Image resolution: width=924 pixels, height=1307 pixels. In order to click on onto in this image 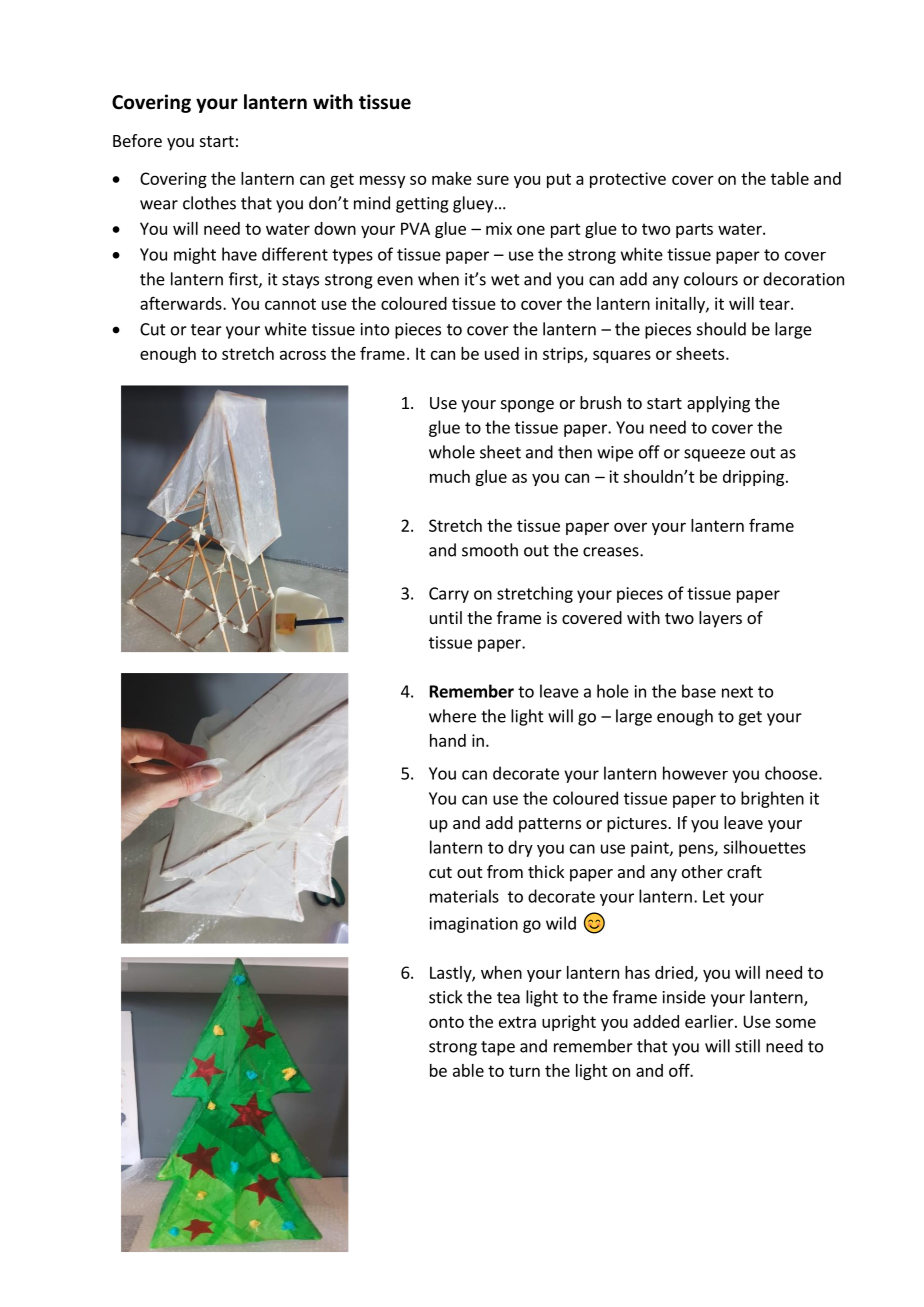, I will do `click(446, 1022)`.
